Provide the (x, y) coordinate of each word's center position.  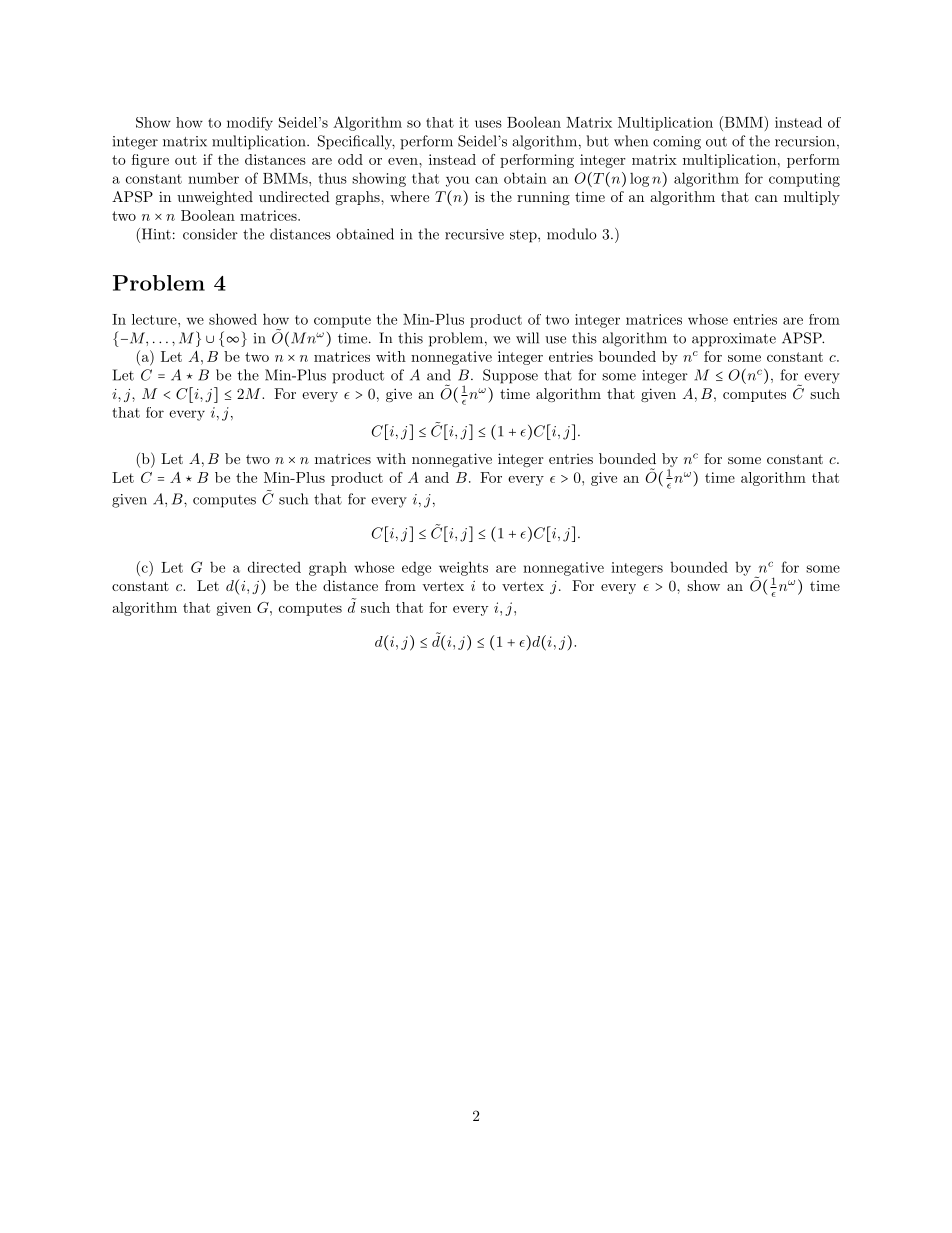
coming (677, 143)
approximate (734, 340)
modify (250, 124)
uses (488, 124)
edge (416, 569)
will (527, 338)
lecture (155, 319)
